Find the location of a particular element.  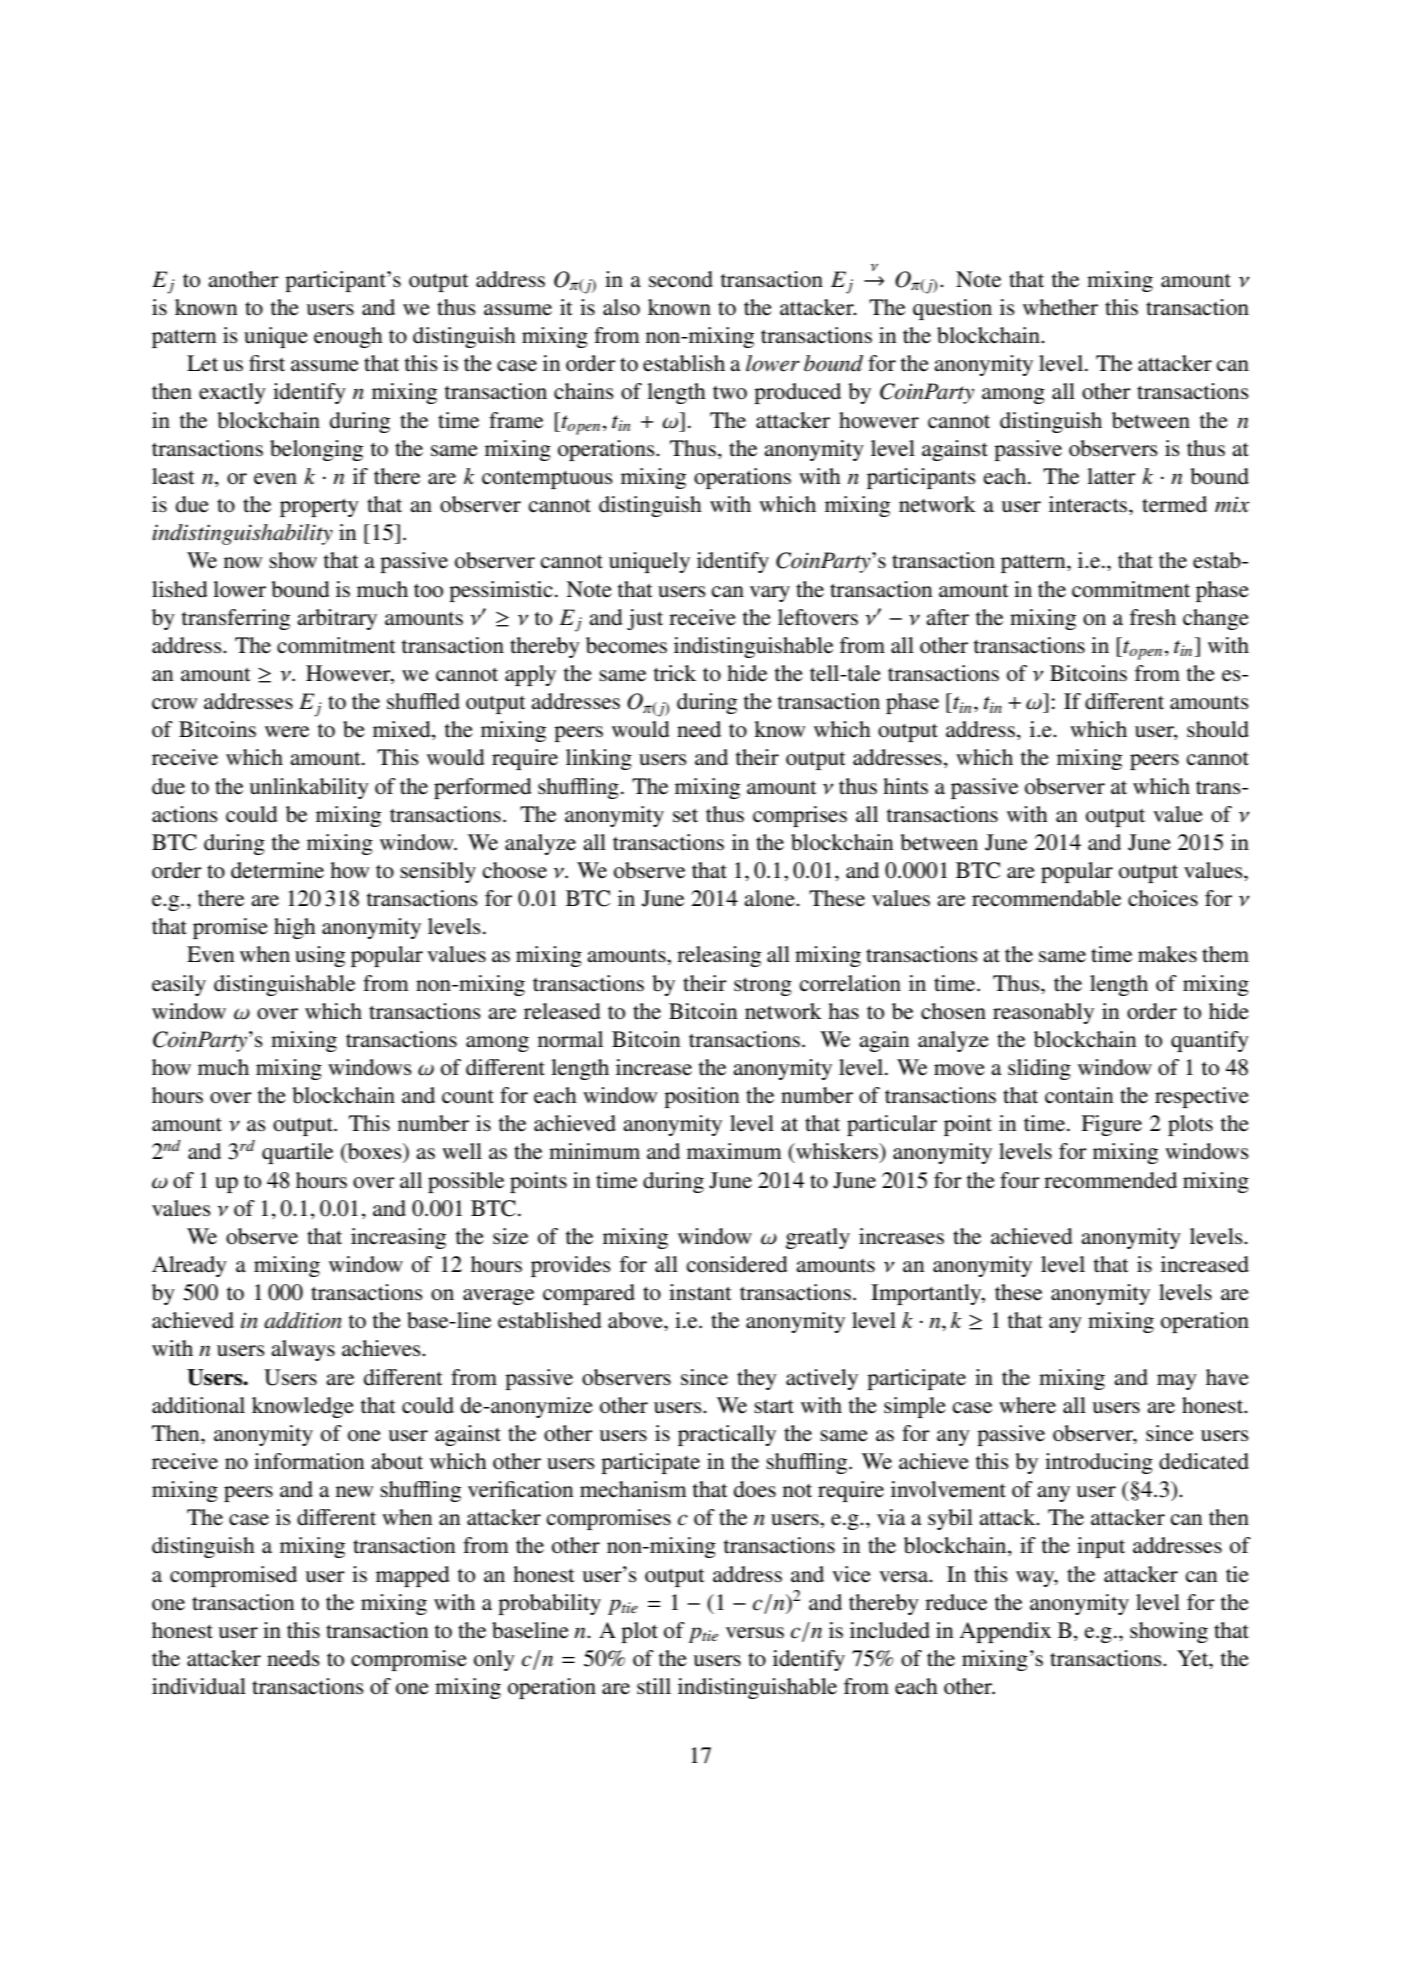

enough is located at coordinates (348, 337).
